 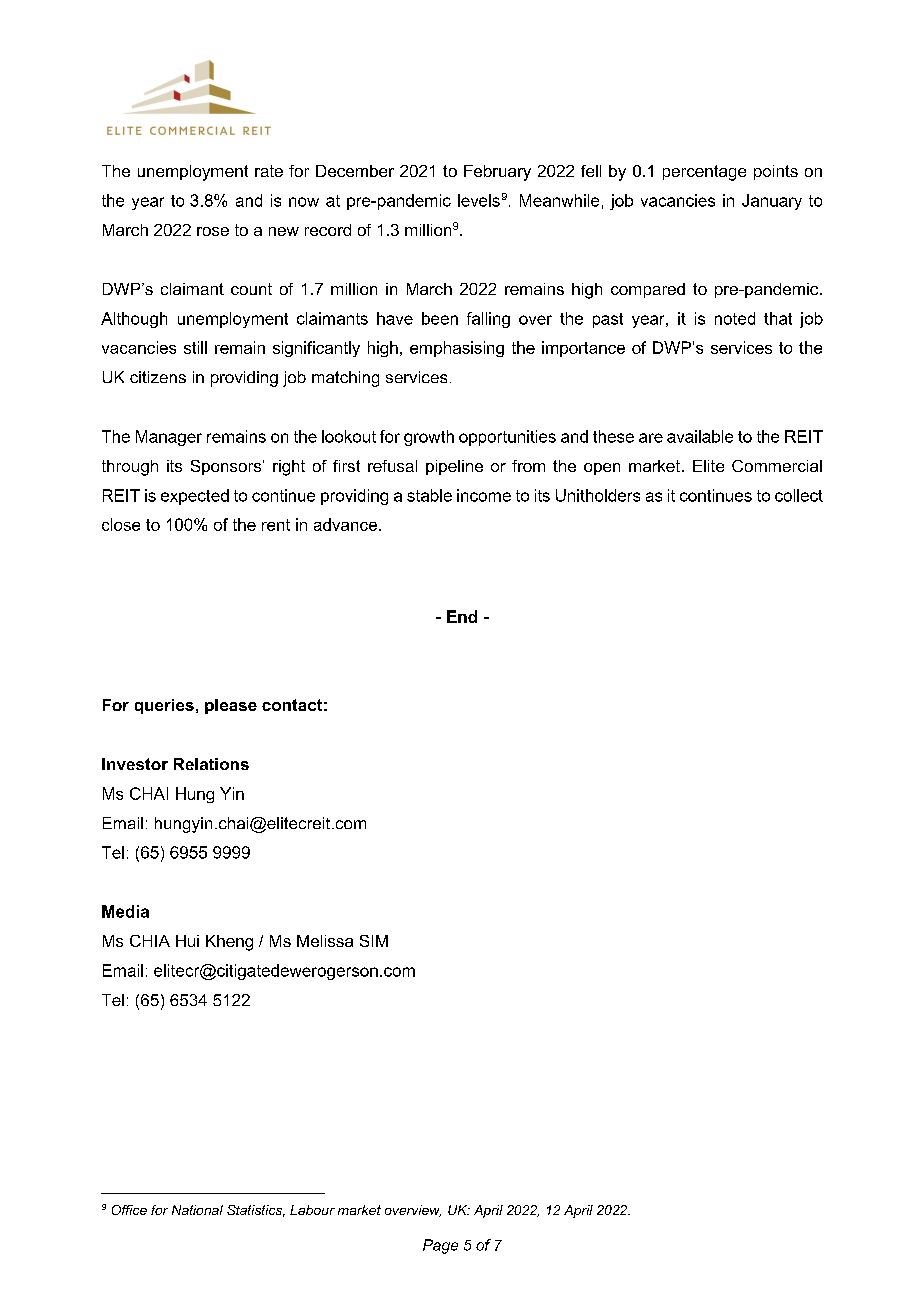 I want to click on Labour, so click(x=312, y=1210).
